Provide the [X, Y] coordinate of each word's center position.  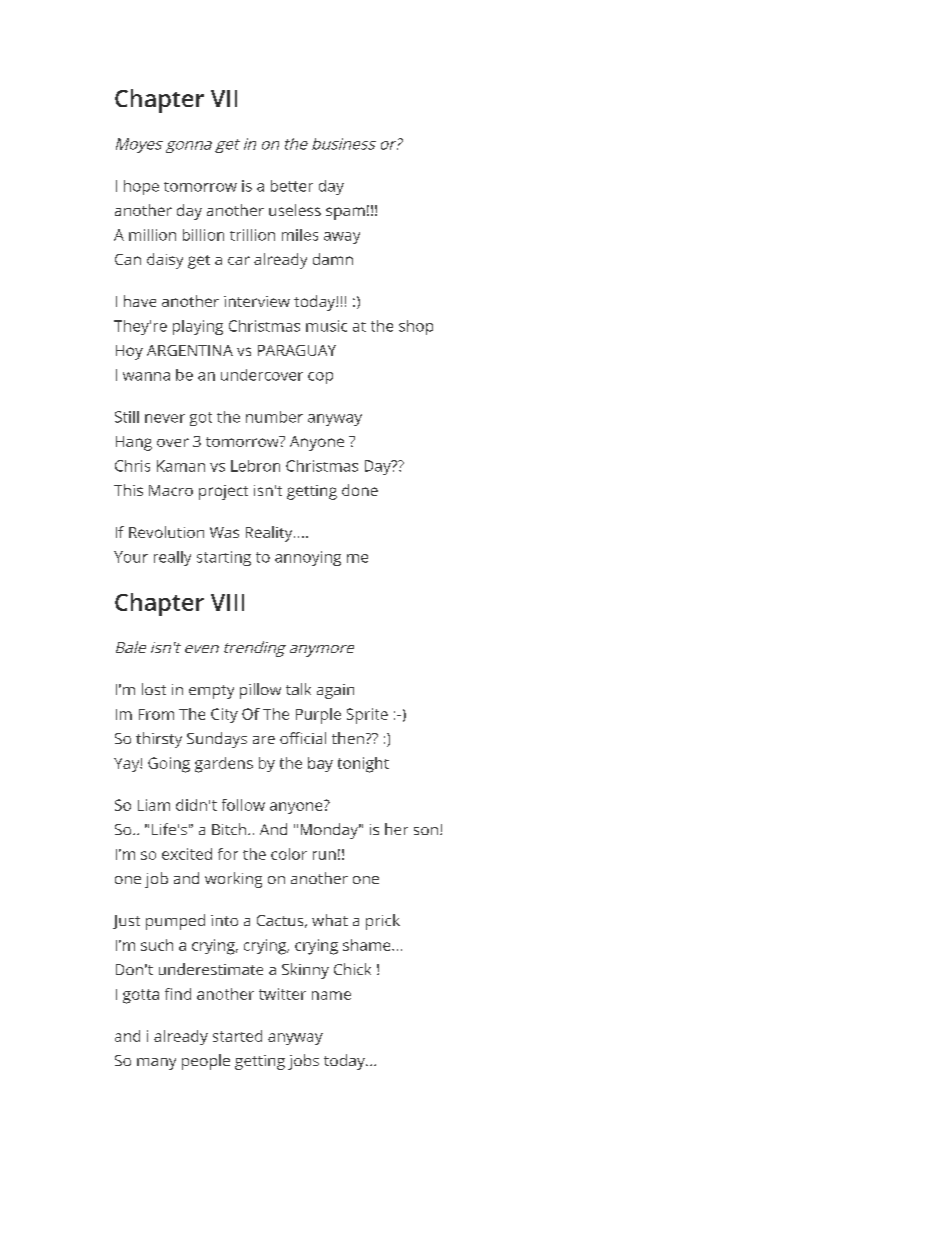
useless [295, 210]
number [274, 417]
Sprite [367, 716]
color [289, 854]
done [360, 490]
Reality [270, 534]
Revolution [166, 532]
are [264, 740]
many [156, 1064]
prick [383, 922]
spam [345, 213]
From [156, 714]
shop [416, 327]
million [152, 235]
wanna [146, 376]
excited [187, 854]
